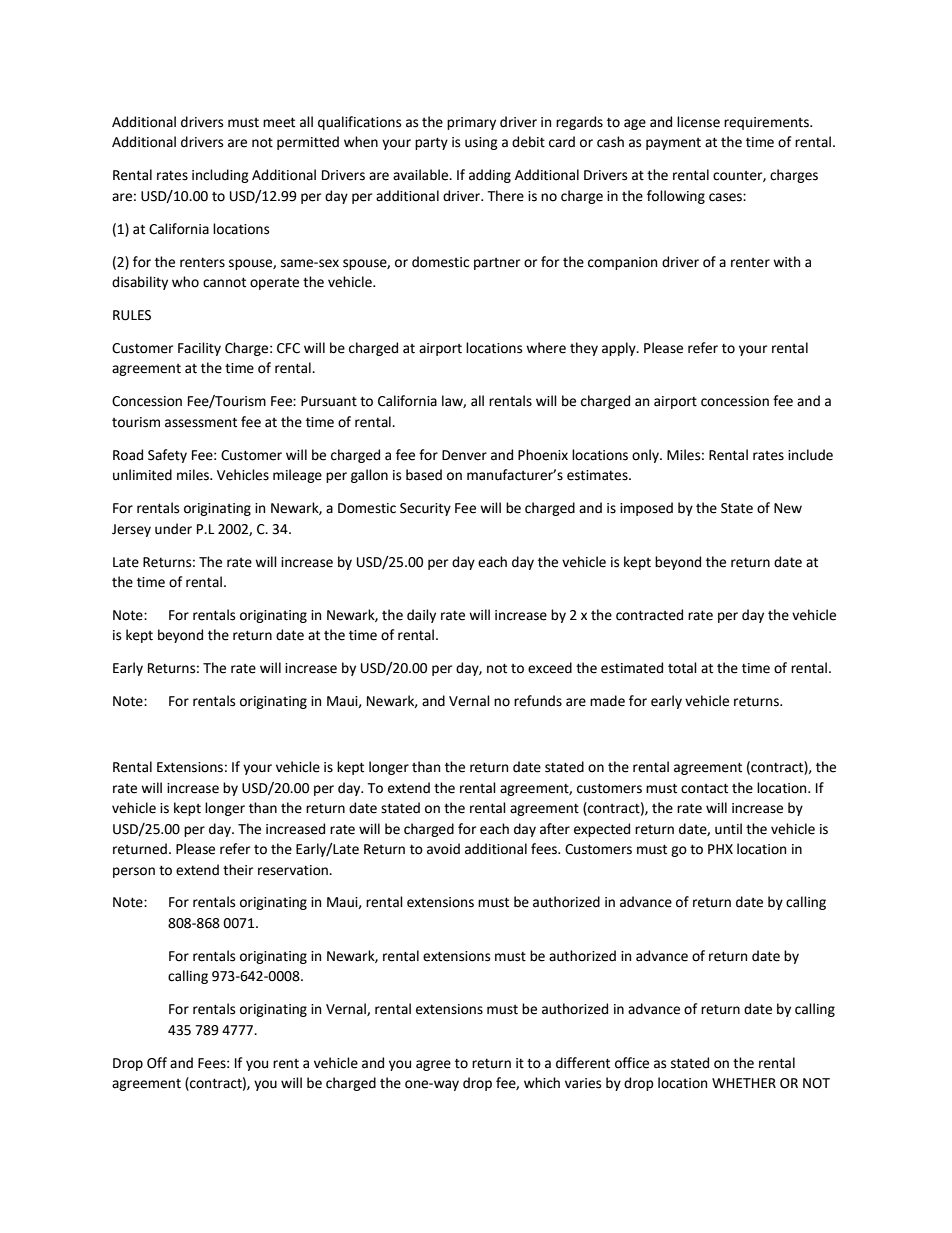 The image size is (952, 1233). What do you see at coordinates (238, 870) in the screenshot?
I see `their` at bounding box center [238, 870].
